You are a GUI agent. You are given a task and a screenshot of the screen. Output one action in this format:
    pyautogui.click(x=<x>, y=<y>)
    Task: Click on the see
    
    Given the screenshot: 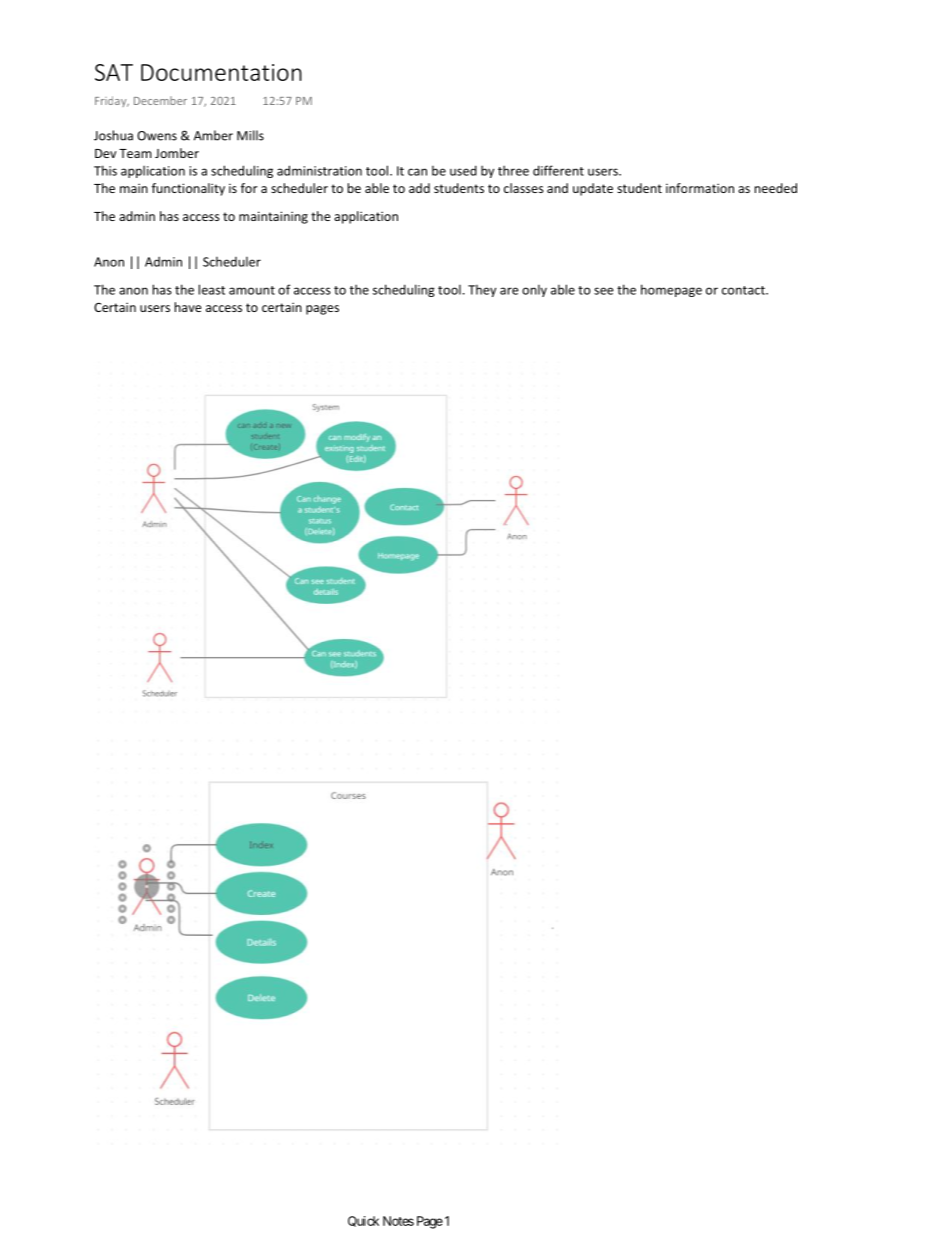 What is the action you would take?
    pyautogui.click(x=604, y=291)
